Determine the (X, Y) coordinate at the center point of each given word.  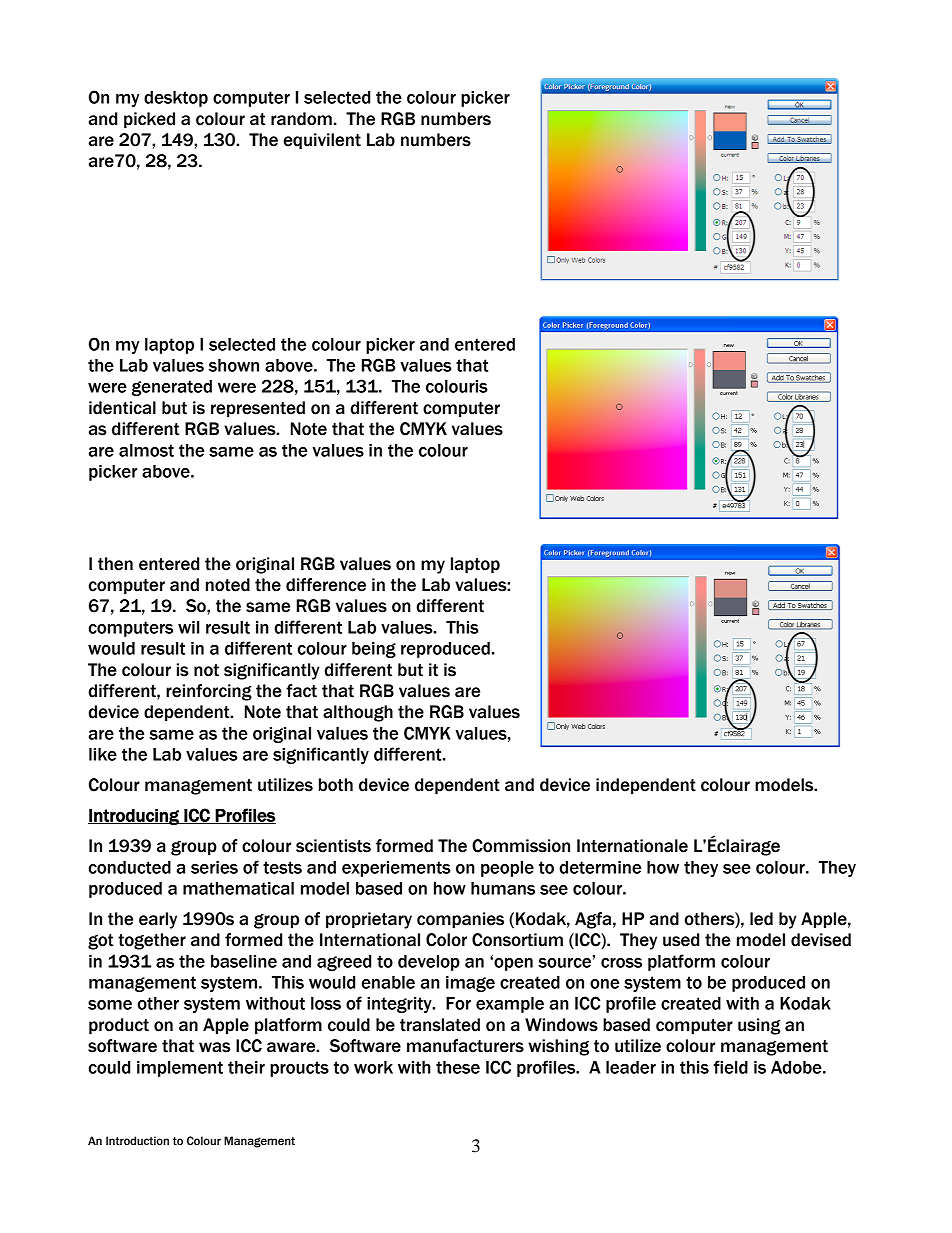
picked (149, 120)
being (374, 650)
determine (600, 867)
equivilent (322, 141)
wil (188, 627)
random (301, 119)
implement (180, 1069)
